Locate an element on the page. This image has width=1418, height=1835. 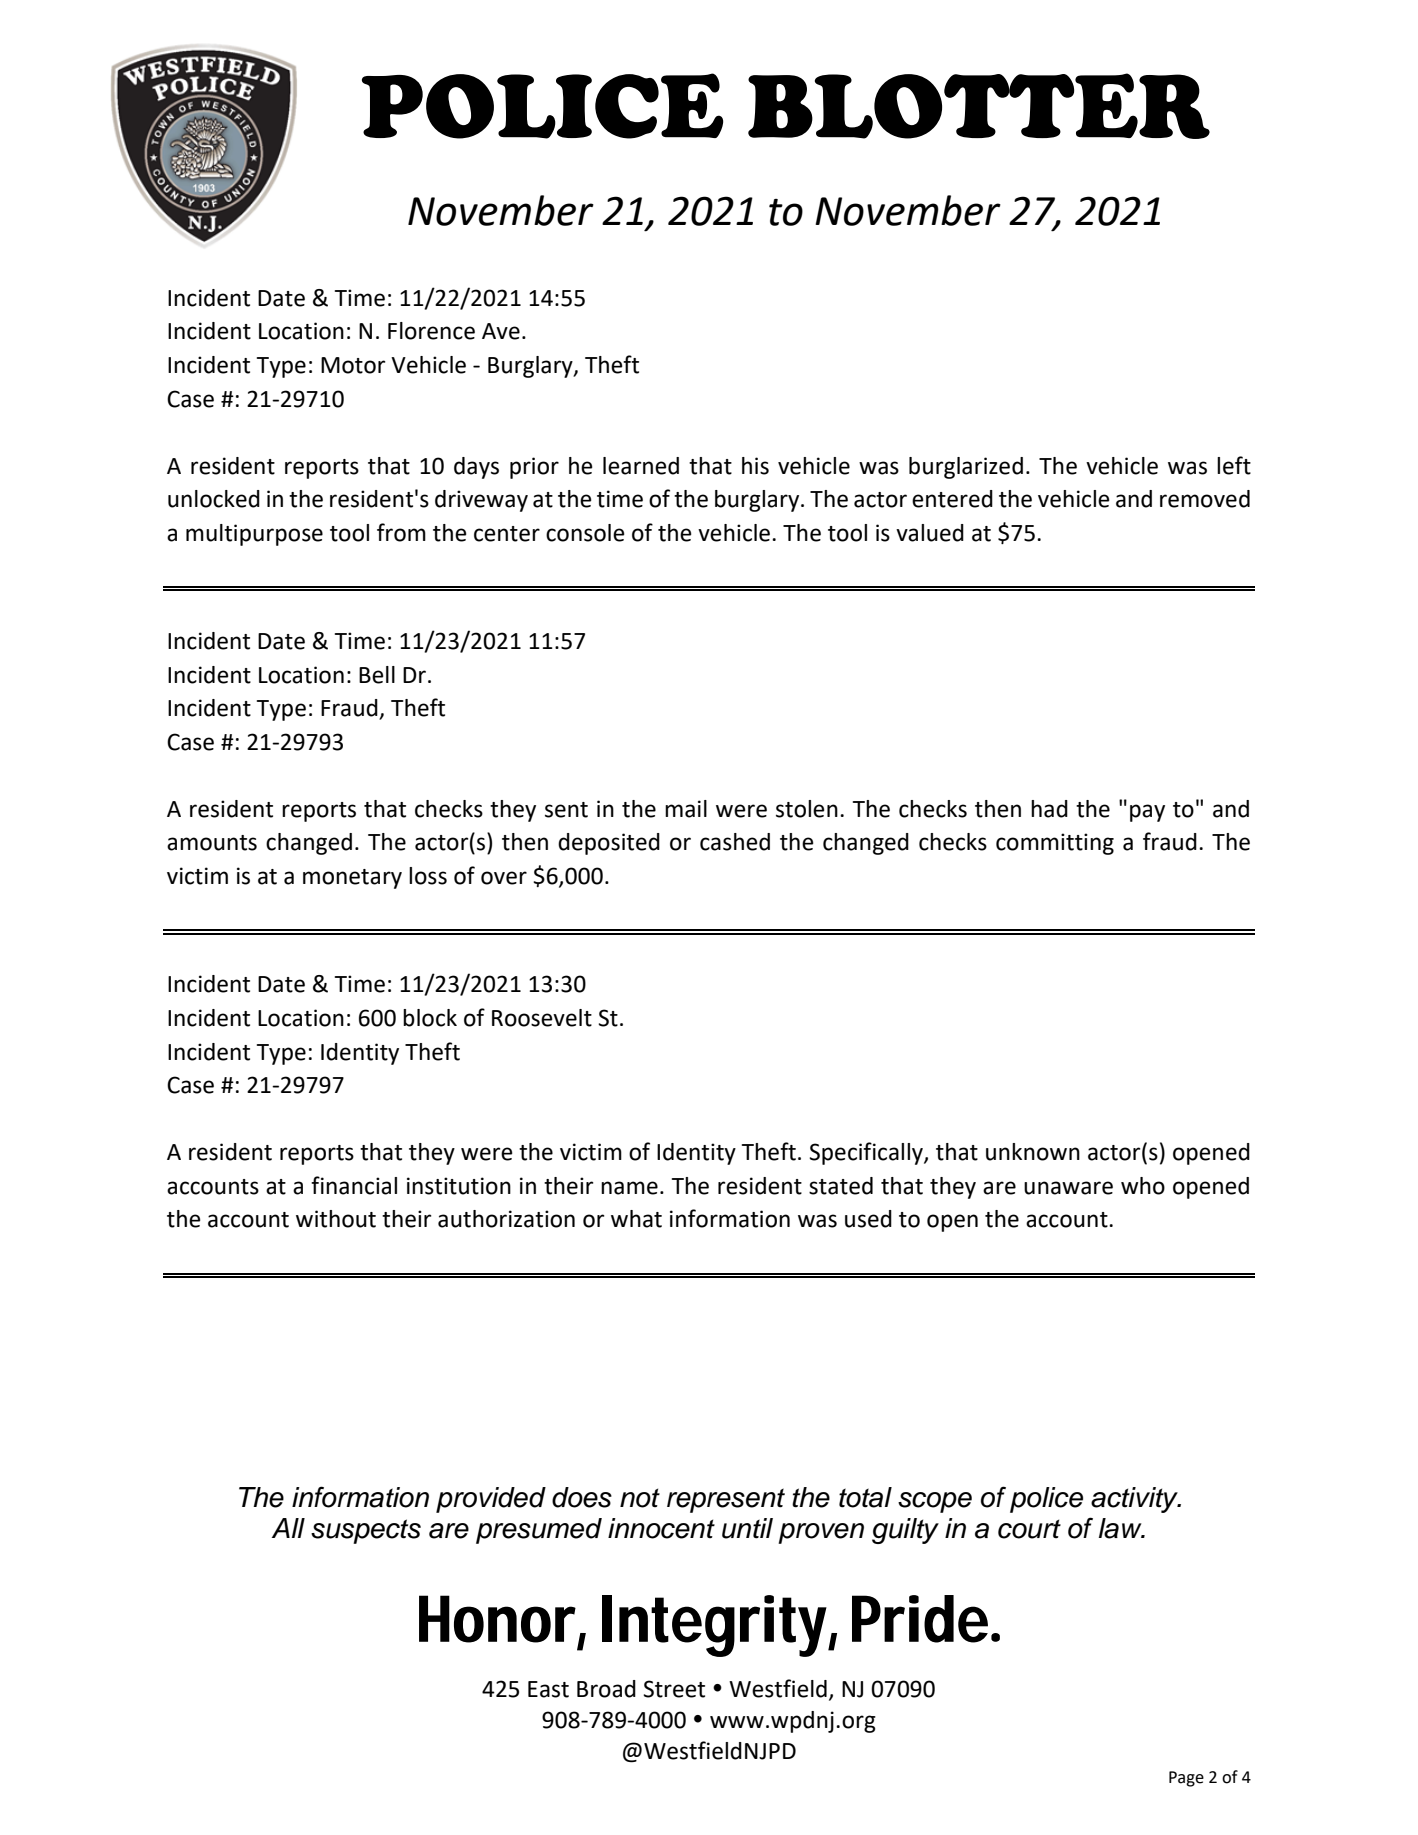
left is located at coordinates (1234, 465).
